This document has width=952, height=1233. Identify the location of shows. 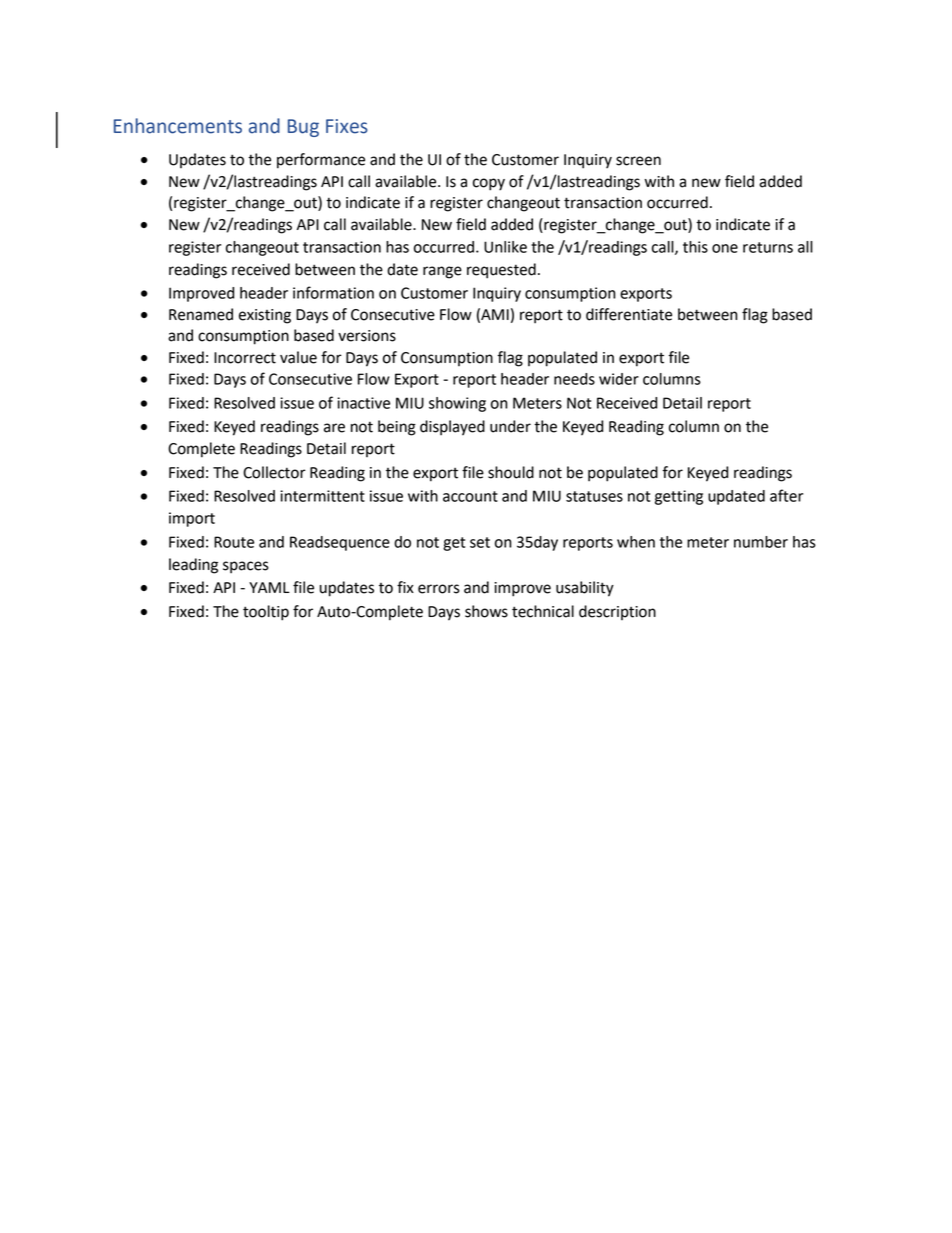
(486, 611).
